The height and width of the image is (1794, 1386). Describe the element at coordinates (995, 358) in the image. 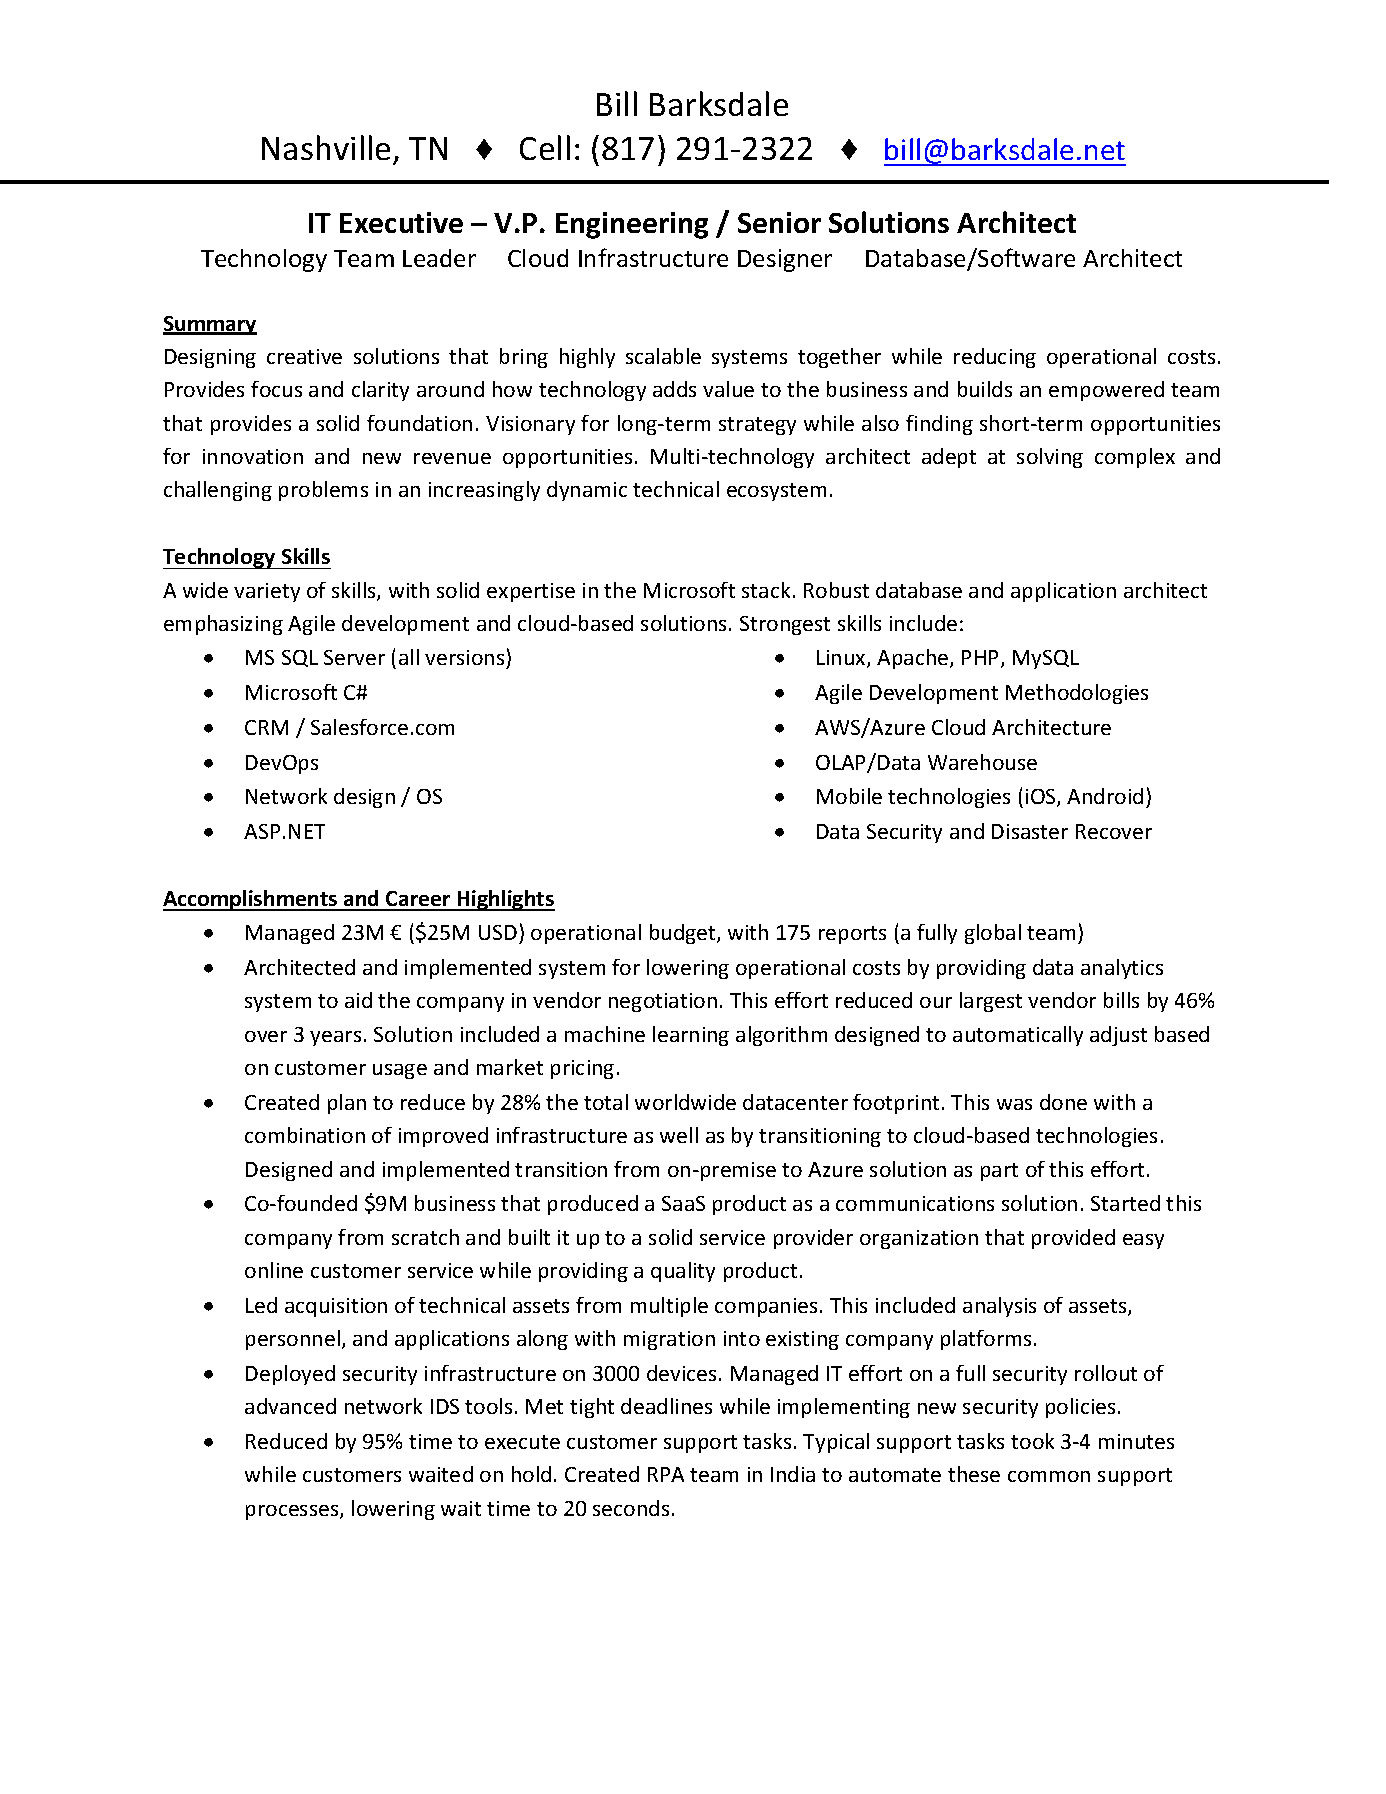

I see `reducing` at that location.
